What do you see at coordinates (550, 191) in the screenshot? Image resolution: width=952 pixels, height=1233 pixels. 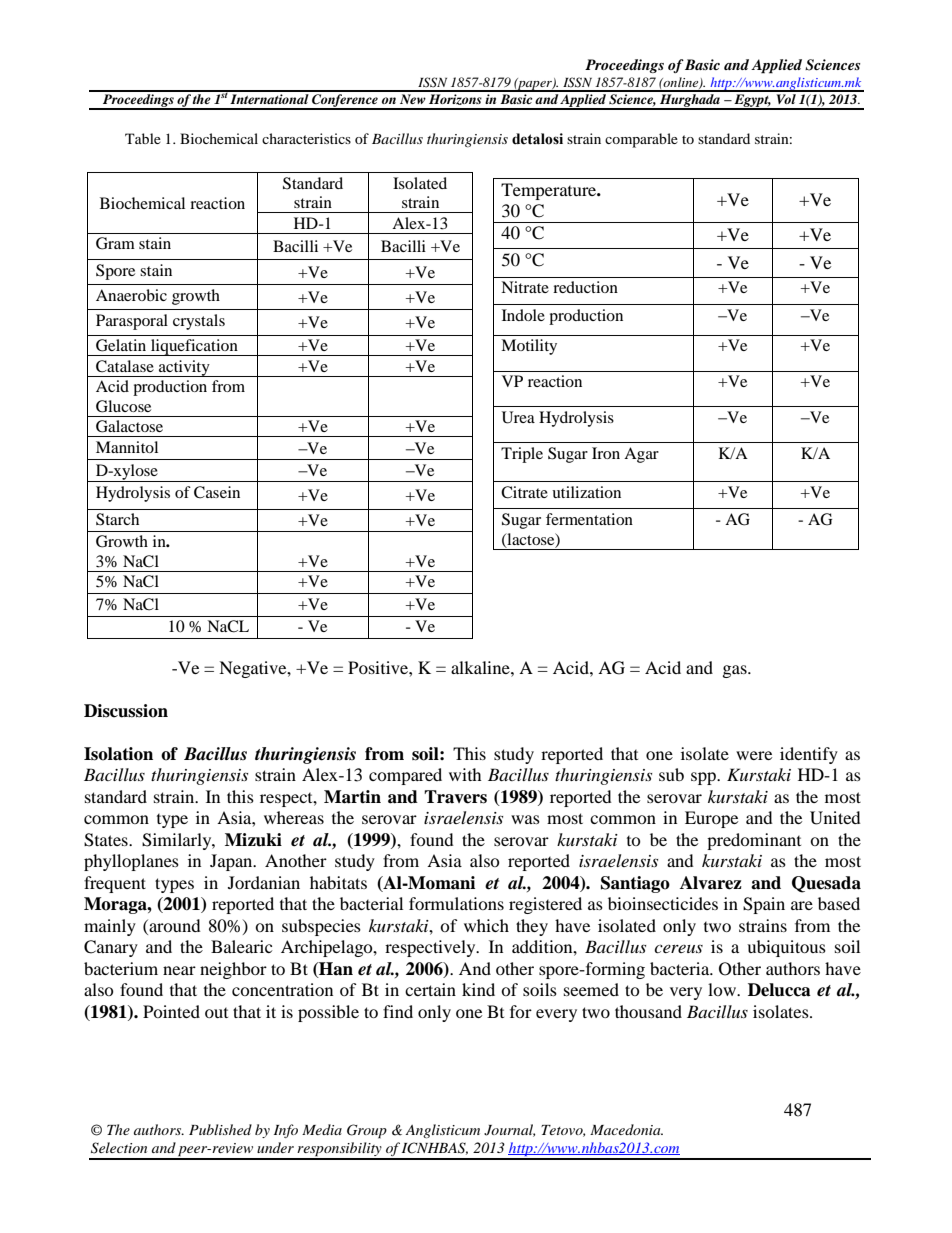 I see `Temperature` at bounding box center [550, 191].
